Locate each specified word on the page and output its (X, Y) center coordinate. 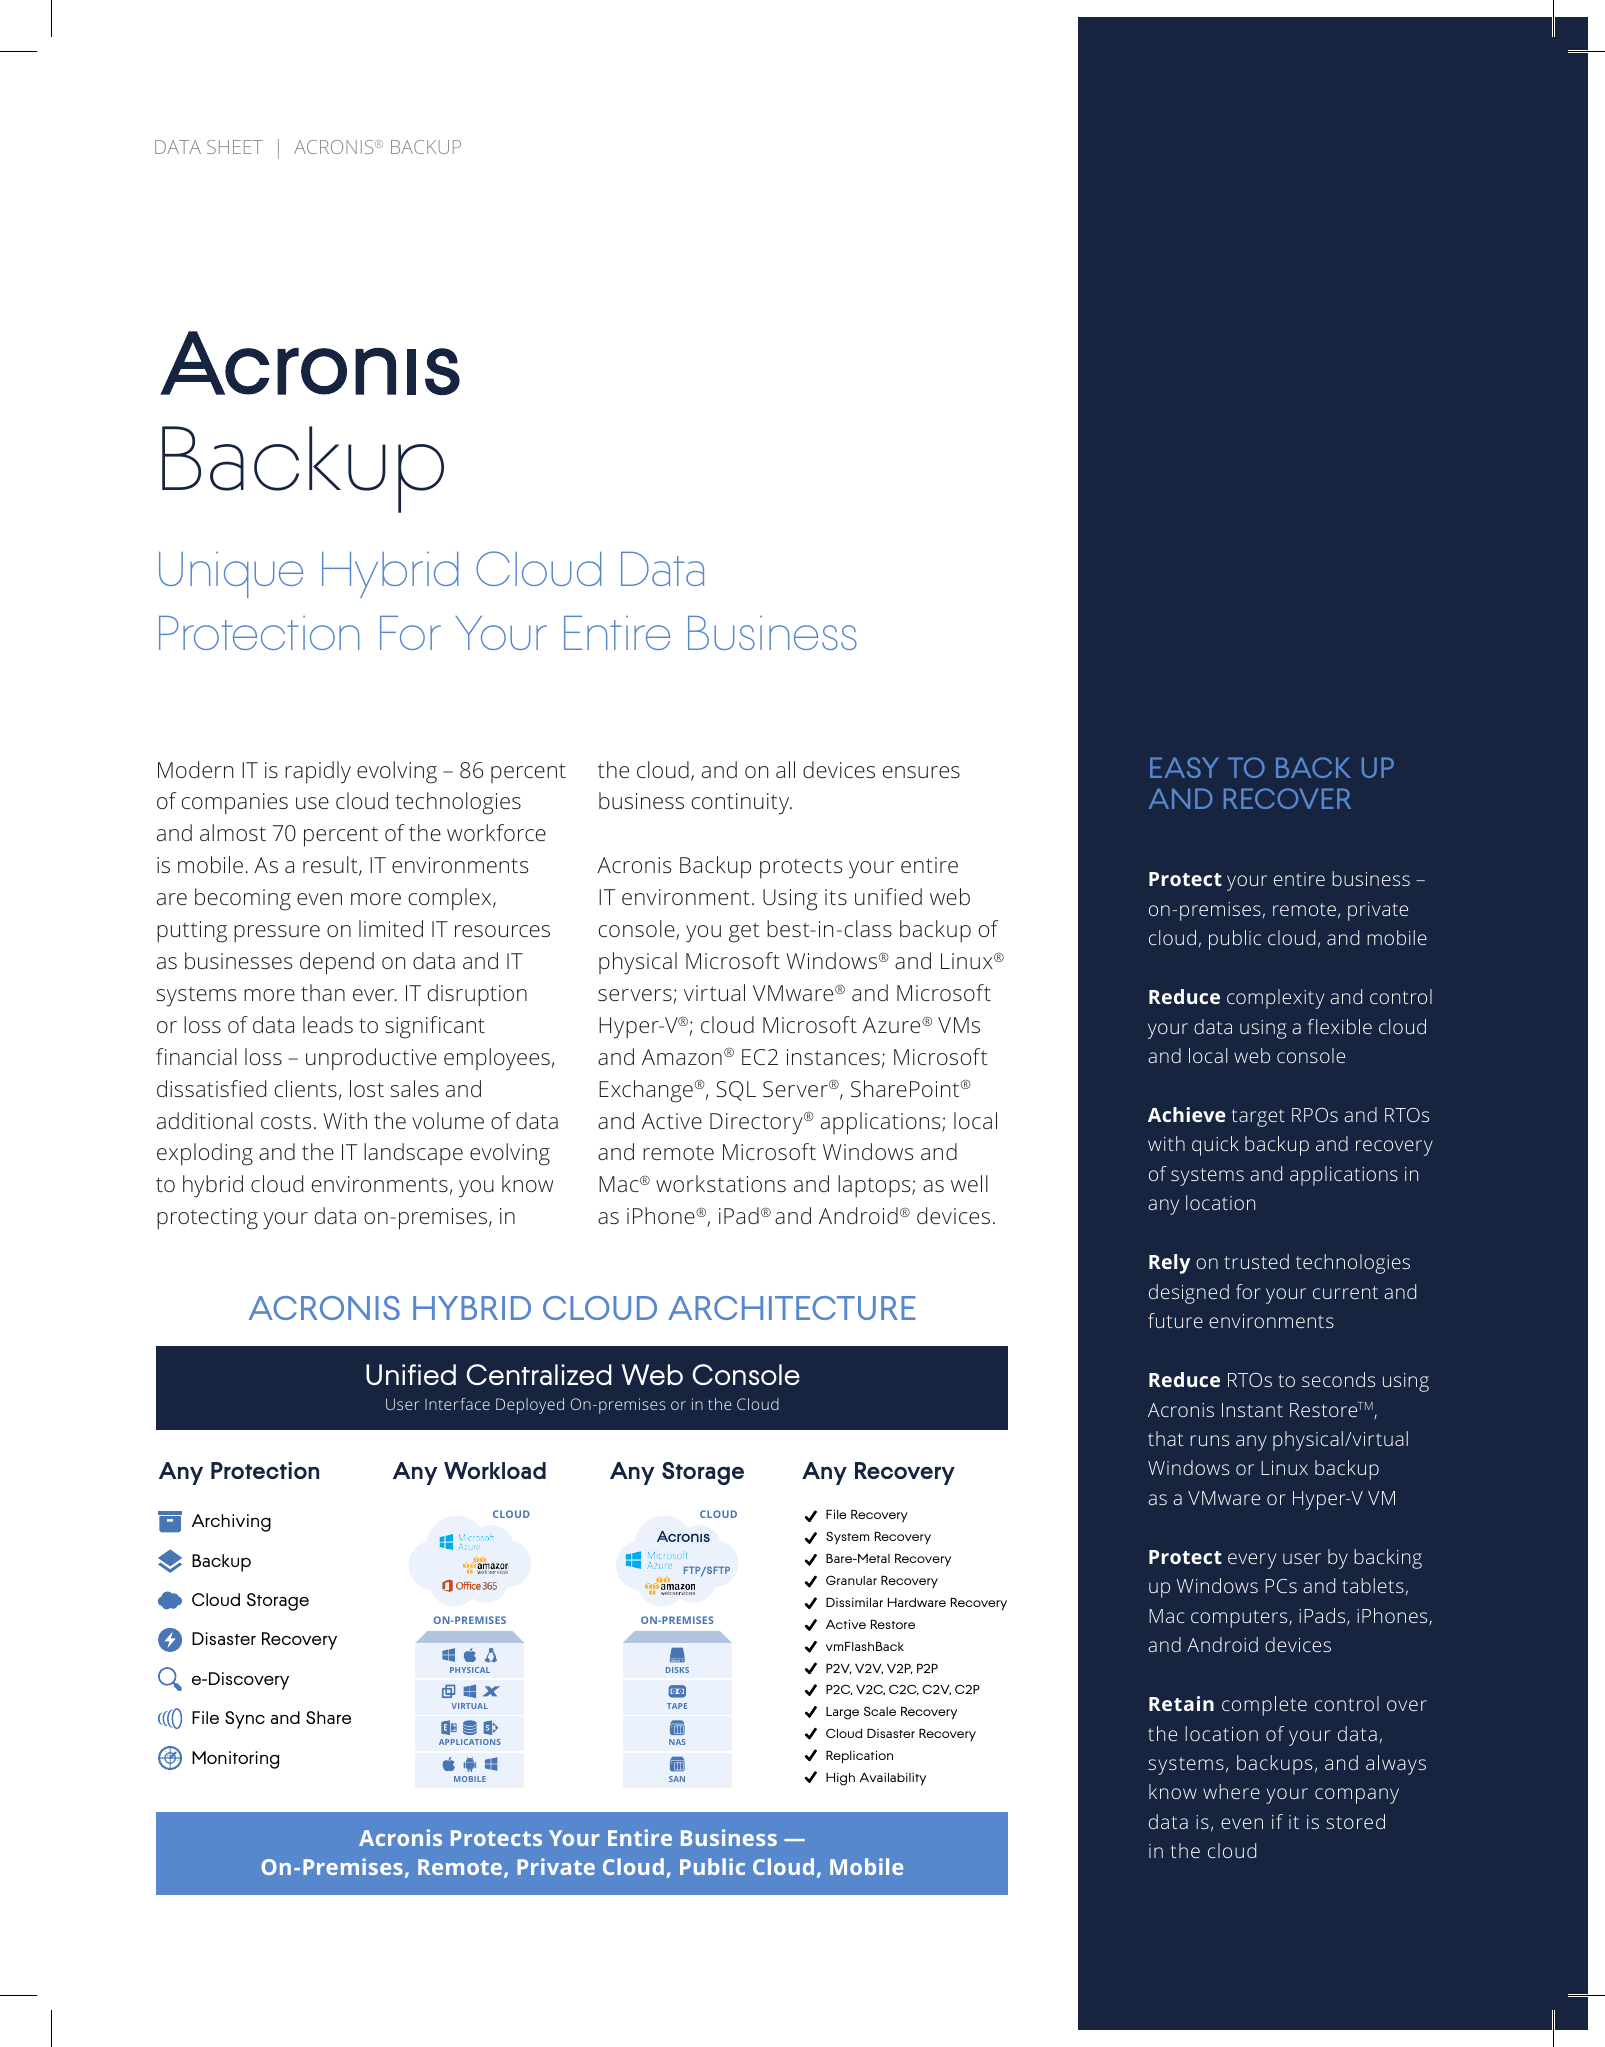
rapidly (318, 772)
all (785, 769)
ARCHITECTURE (791, 1308)
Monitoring (235, 1760)
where (1231, 1791)
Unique (231, 575)
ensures (921, 772)
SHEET (235, 147)
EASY (1184, 767)
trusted (1256, 1261)
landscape (413, 1154)
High (840, 1779)
